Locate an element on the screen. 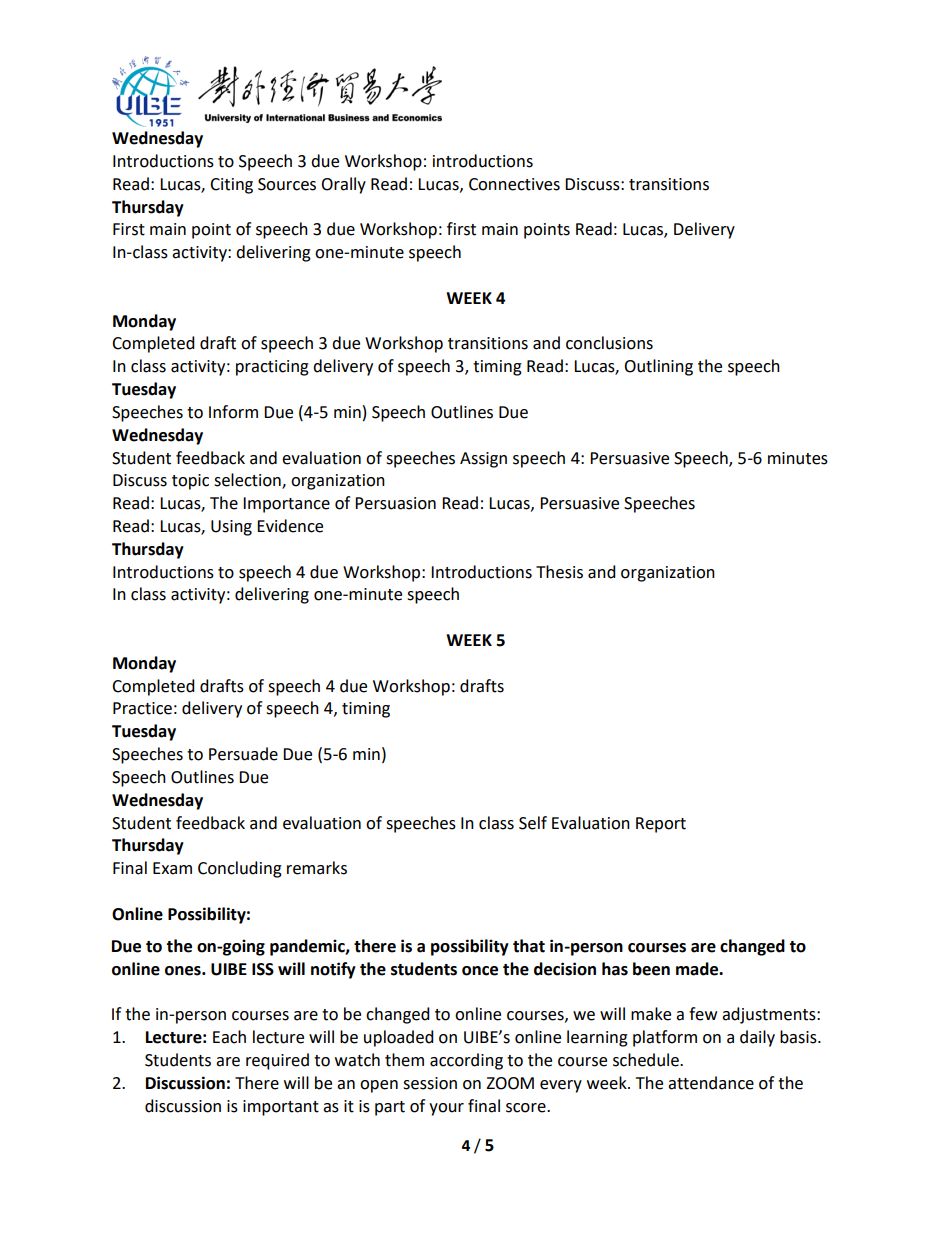 This screenshot has height=1233, width=952. Citing is located at coordinates (231, 186).
